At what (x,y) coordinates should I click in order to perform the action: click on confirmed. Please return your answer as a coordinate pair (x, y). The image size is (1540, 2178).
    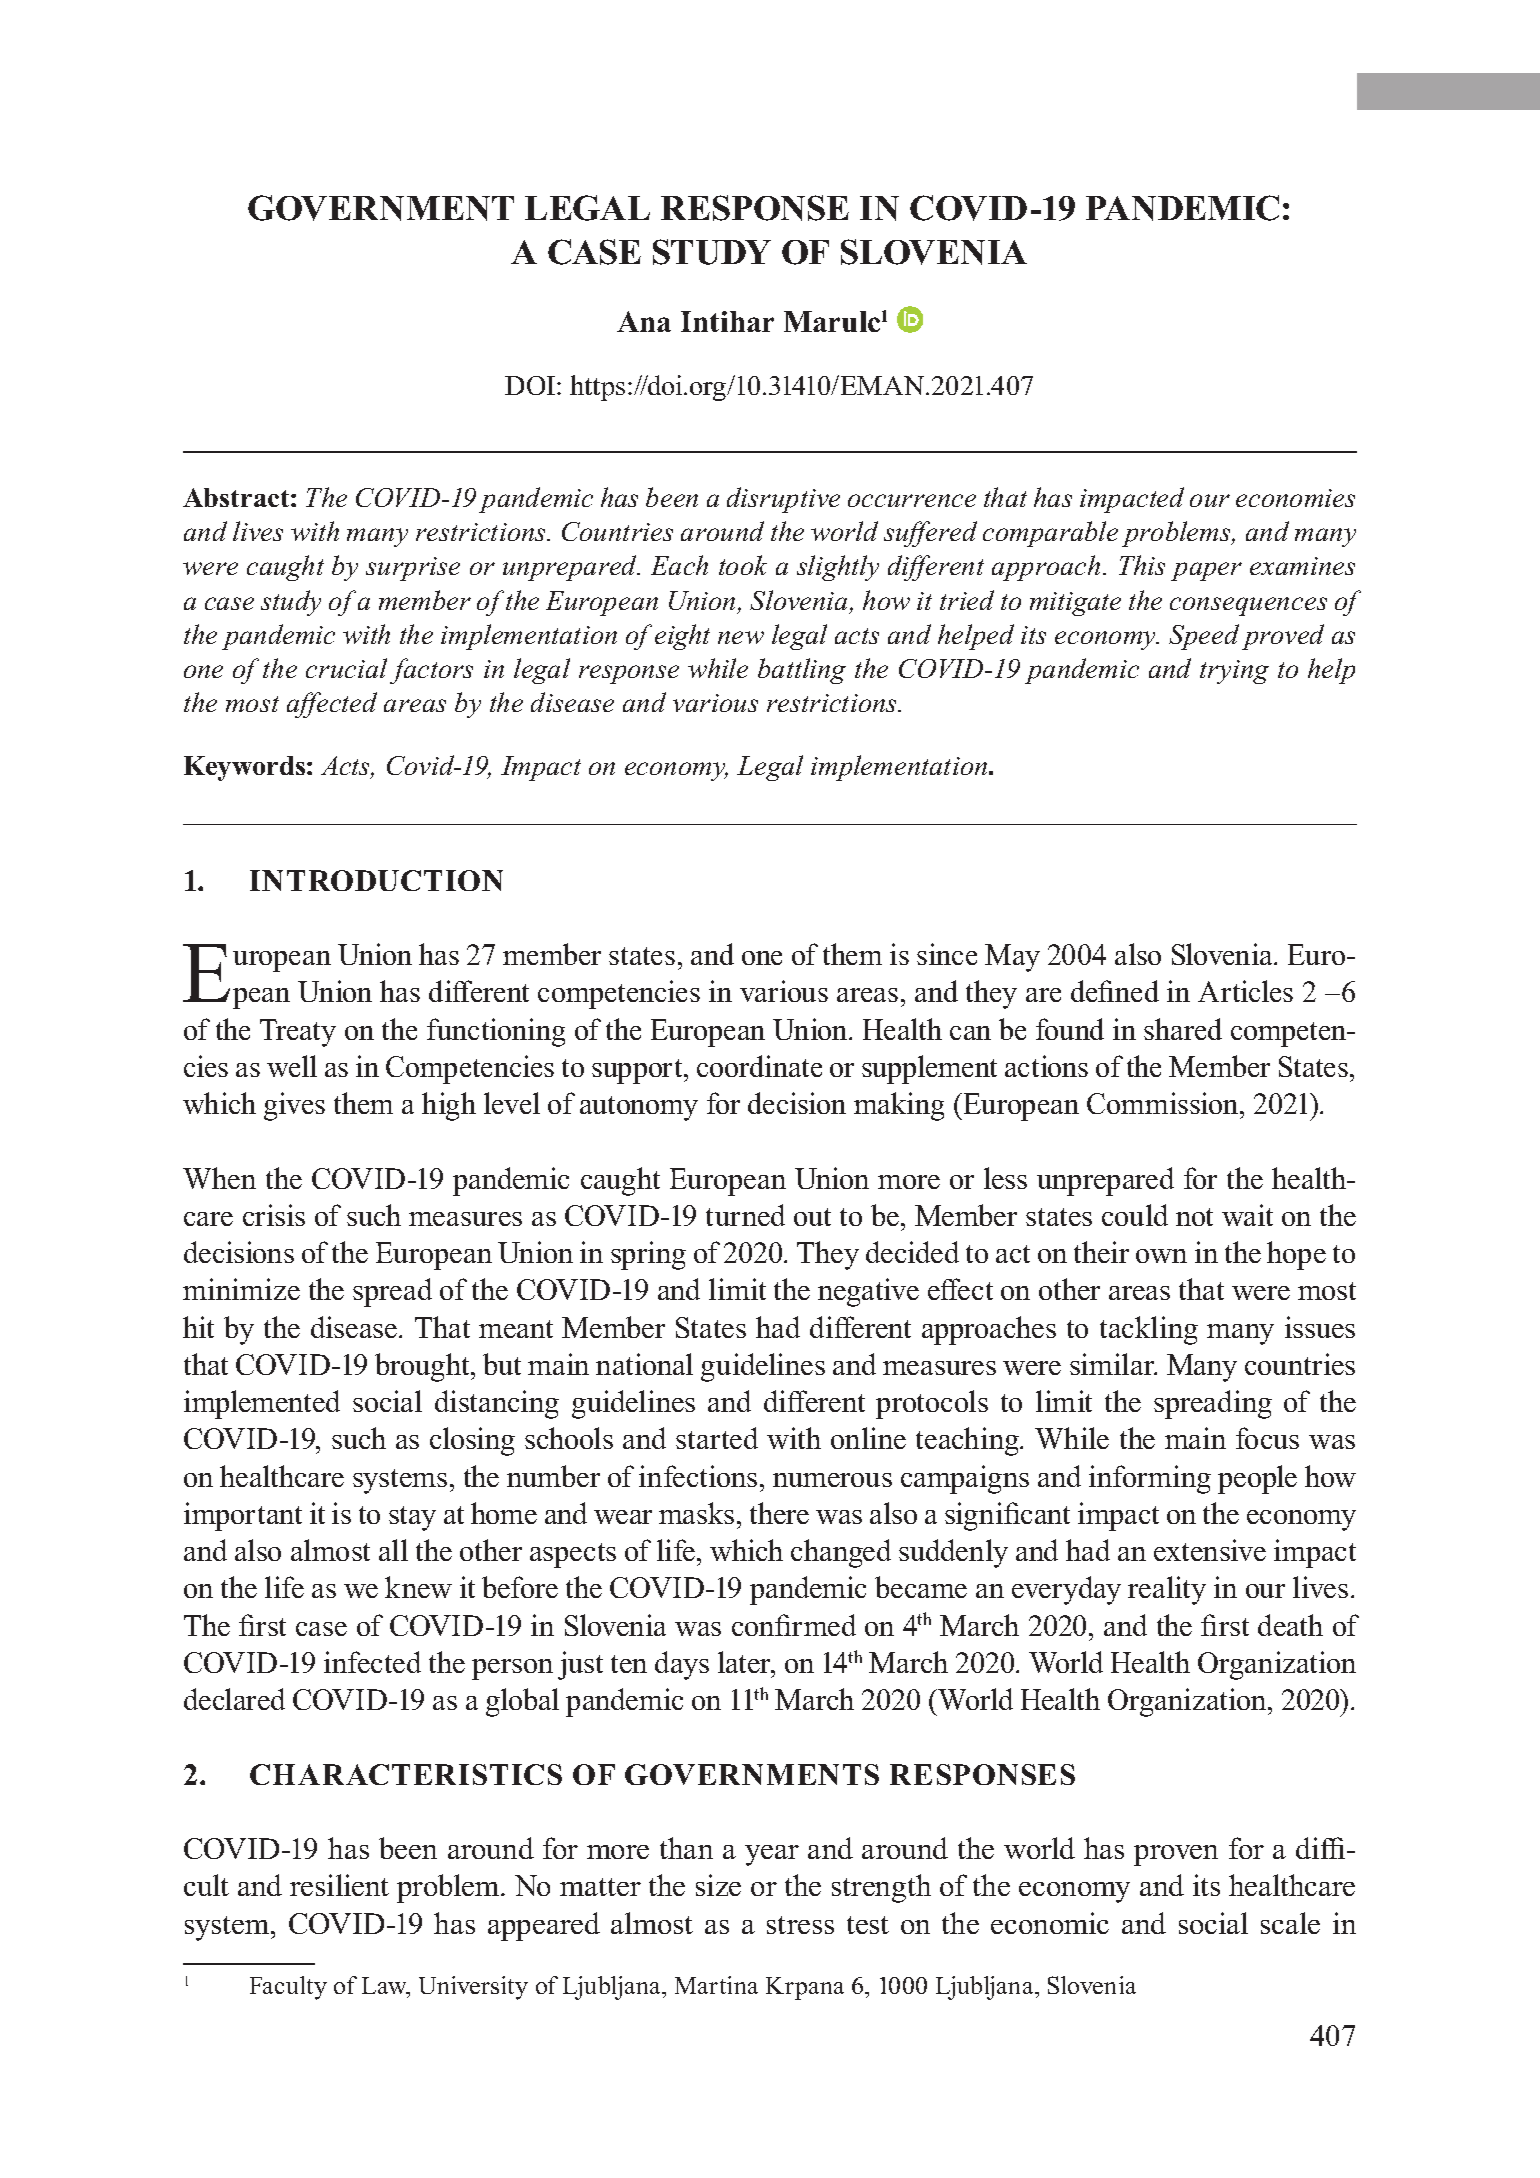
    Looking at the image, I should click on (794, 1625).
